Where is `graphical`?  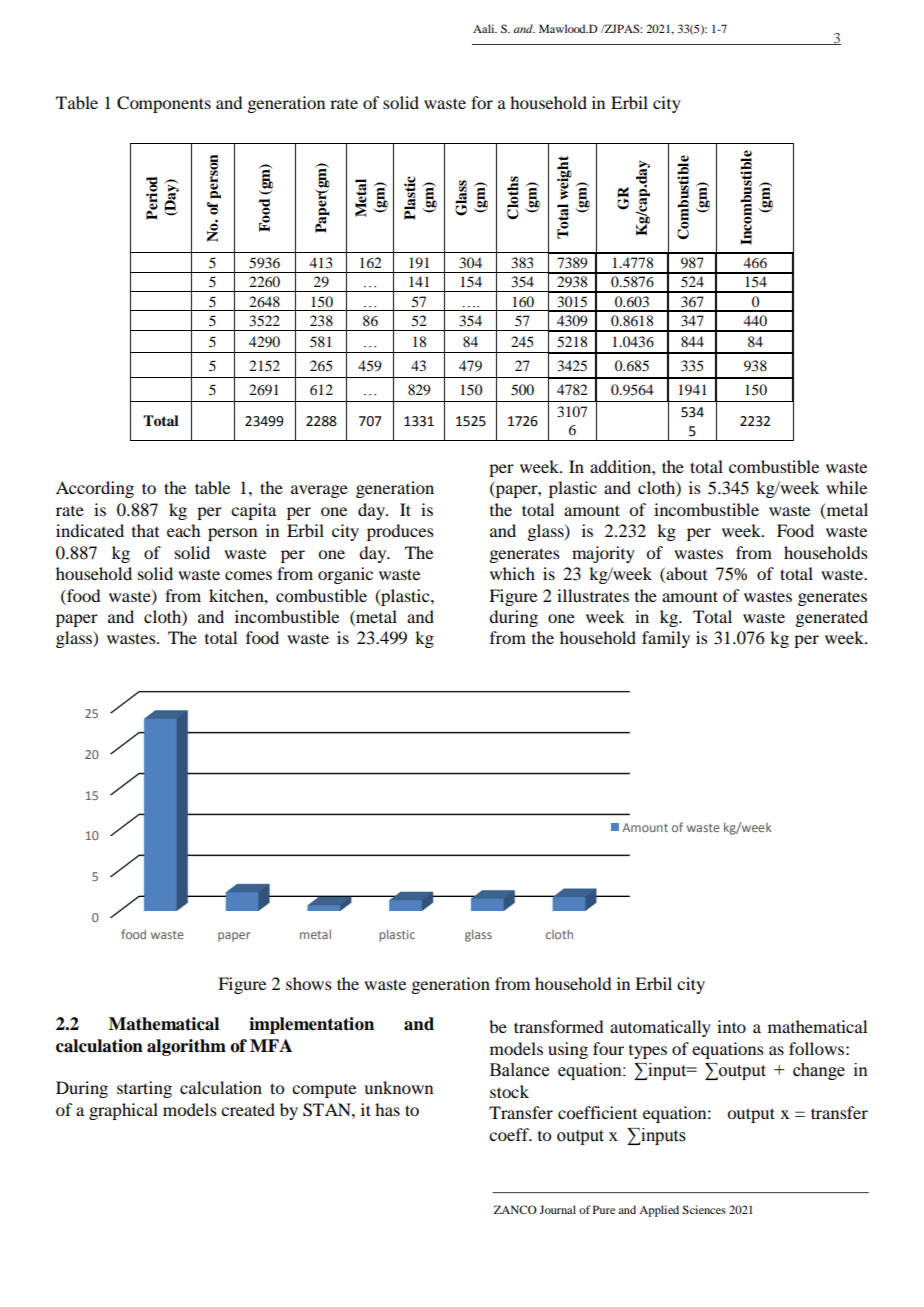
graphical is located at coordinates (123, 1111).
